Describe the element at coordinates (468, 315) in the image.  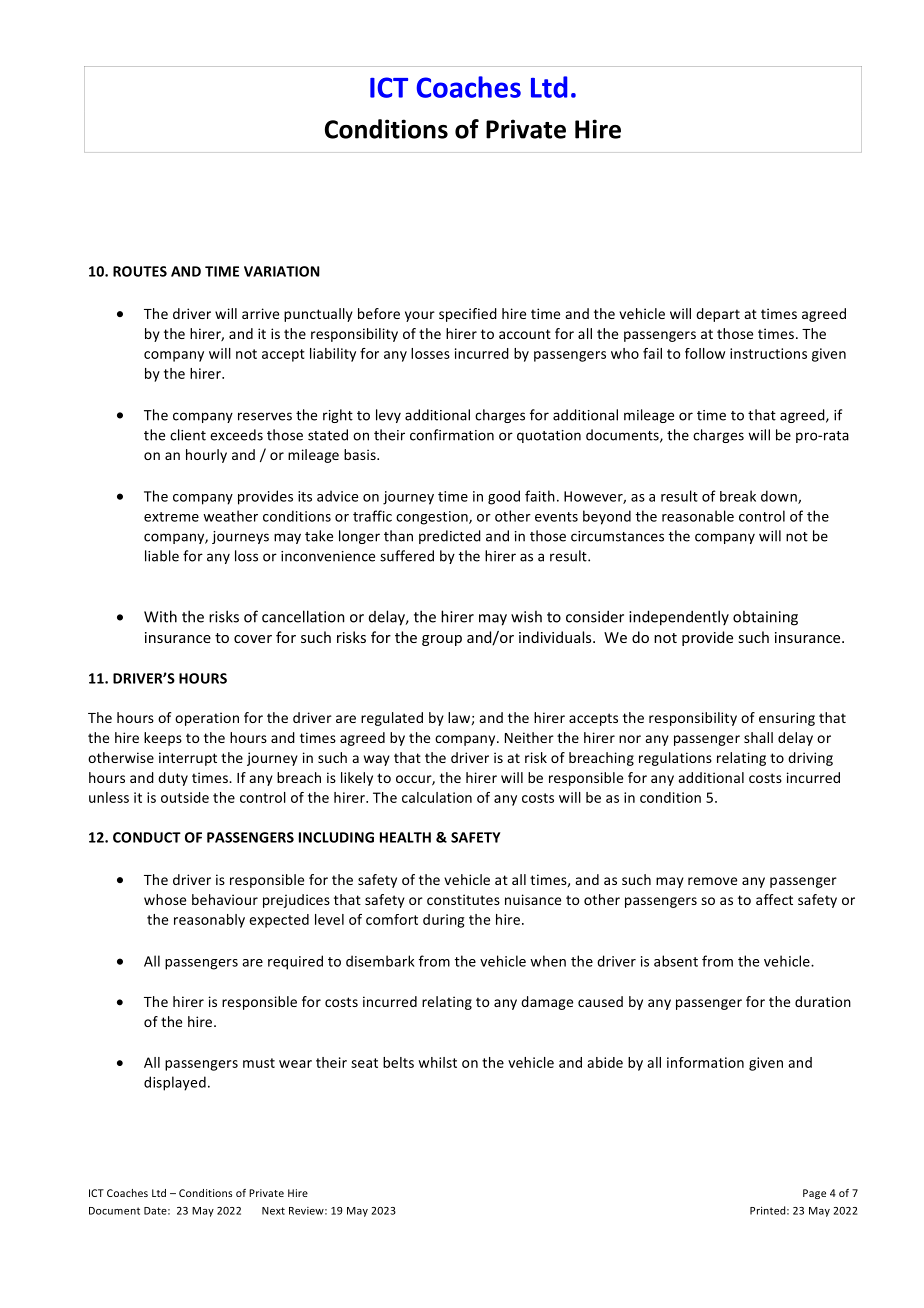
I see `specified` at that location.
